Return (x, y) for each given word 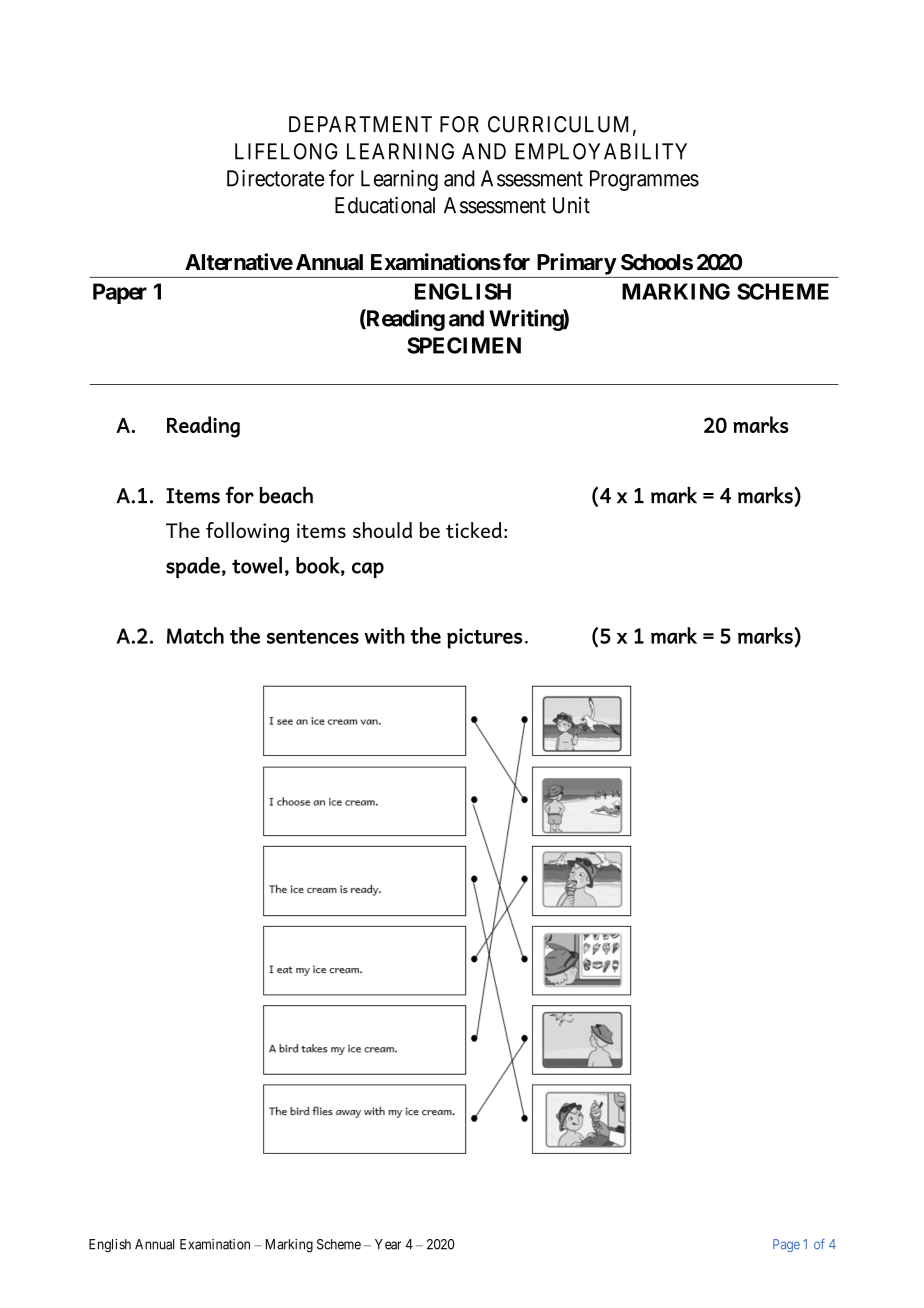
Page (786, 1245)
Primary (577, 264)
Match (195, 635)
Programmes (644, 180)
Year (388, 1244)
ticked (474, 530)
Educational (385, 205)
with (384, 635)
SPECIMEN (464, 345)
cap (368, 570)
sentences (313, 637)
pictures (484, 638)
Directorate (276, 178)
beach (286, 495)
